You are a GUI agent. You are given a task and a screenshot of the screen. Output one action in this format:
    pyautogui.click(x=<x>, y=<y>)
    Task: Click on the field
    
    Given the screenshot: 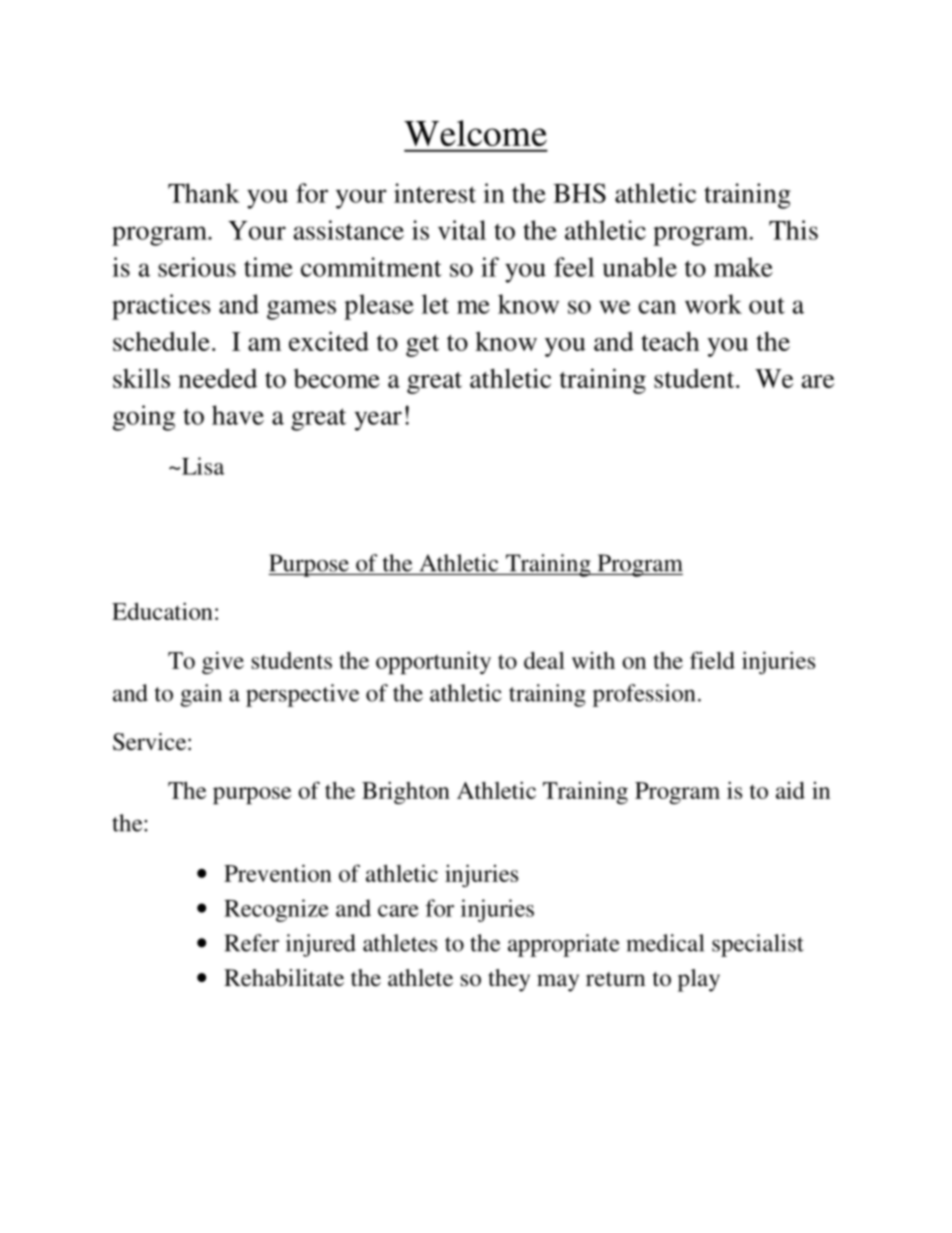 What is the action you would take?
    pyautogui.click(x=712, y=660)
